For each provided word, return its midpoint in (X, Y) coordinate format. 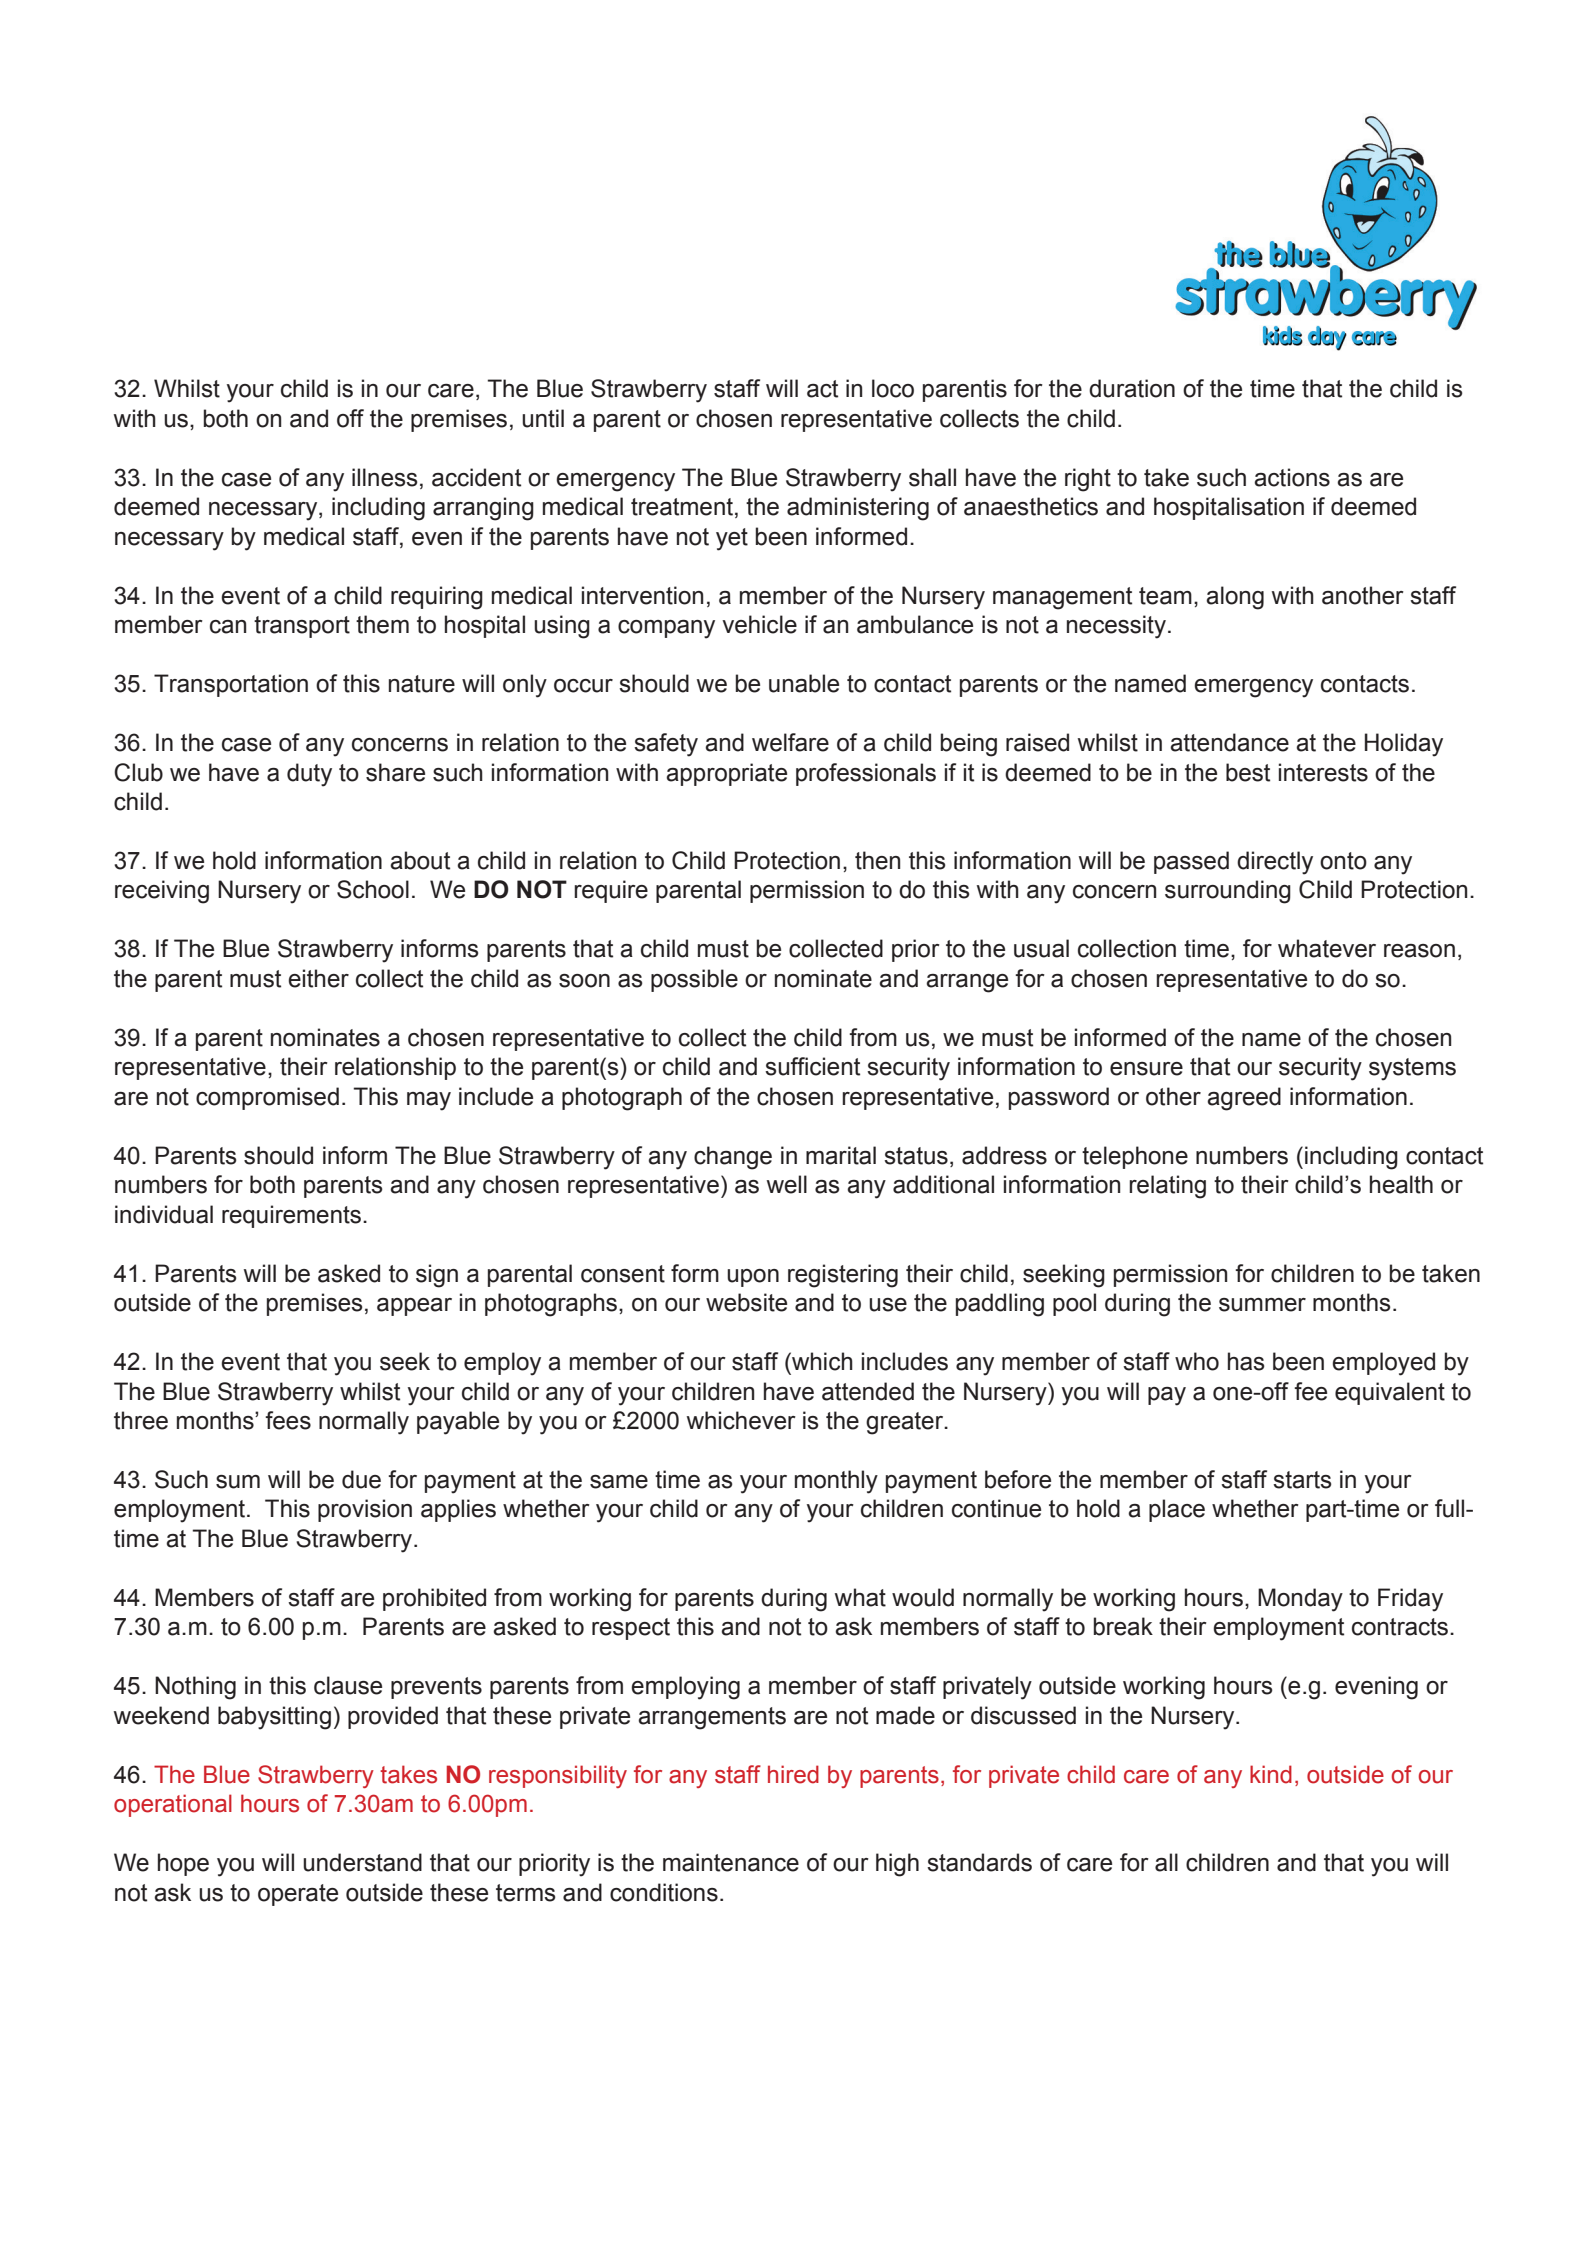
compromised (267, 1098)
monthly (836, 1482)
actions (1292, 477)
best (1248, 772)
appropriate (726, 774)
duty (309, 775)
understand (362, 1862)
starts (1302, 1480)
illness (385, 477)
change (733, 1158)
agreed (1244, 1099)
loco (893, 388)
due (361, 1479)
